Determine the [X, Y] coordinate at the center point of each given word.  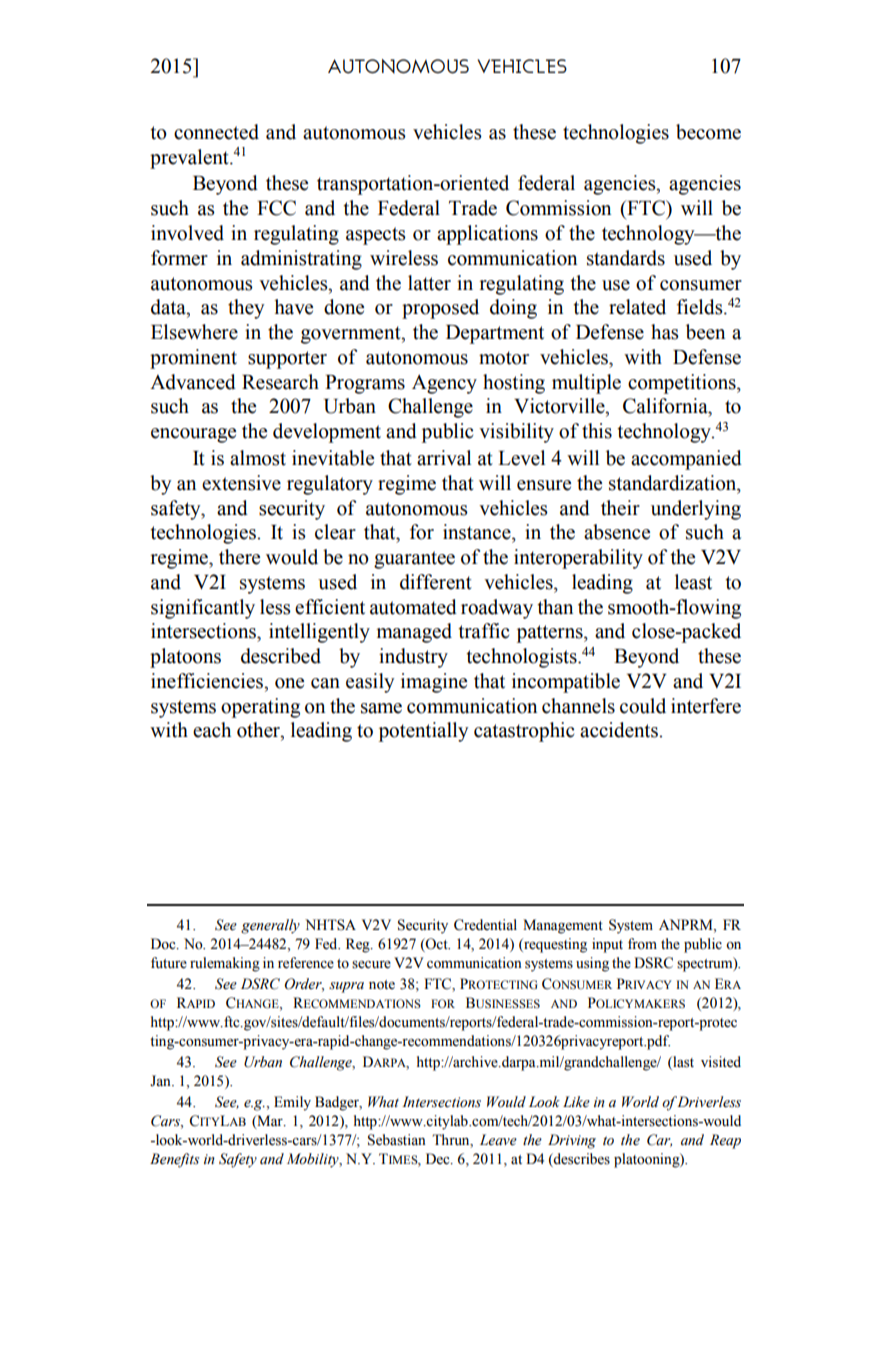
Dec [439, 1159]
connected [216, 132]
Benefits [175, 1160]
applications [487, 235]
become [708, 132]
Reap [725, 1141]
